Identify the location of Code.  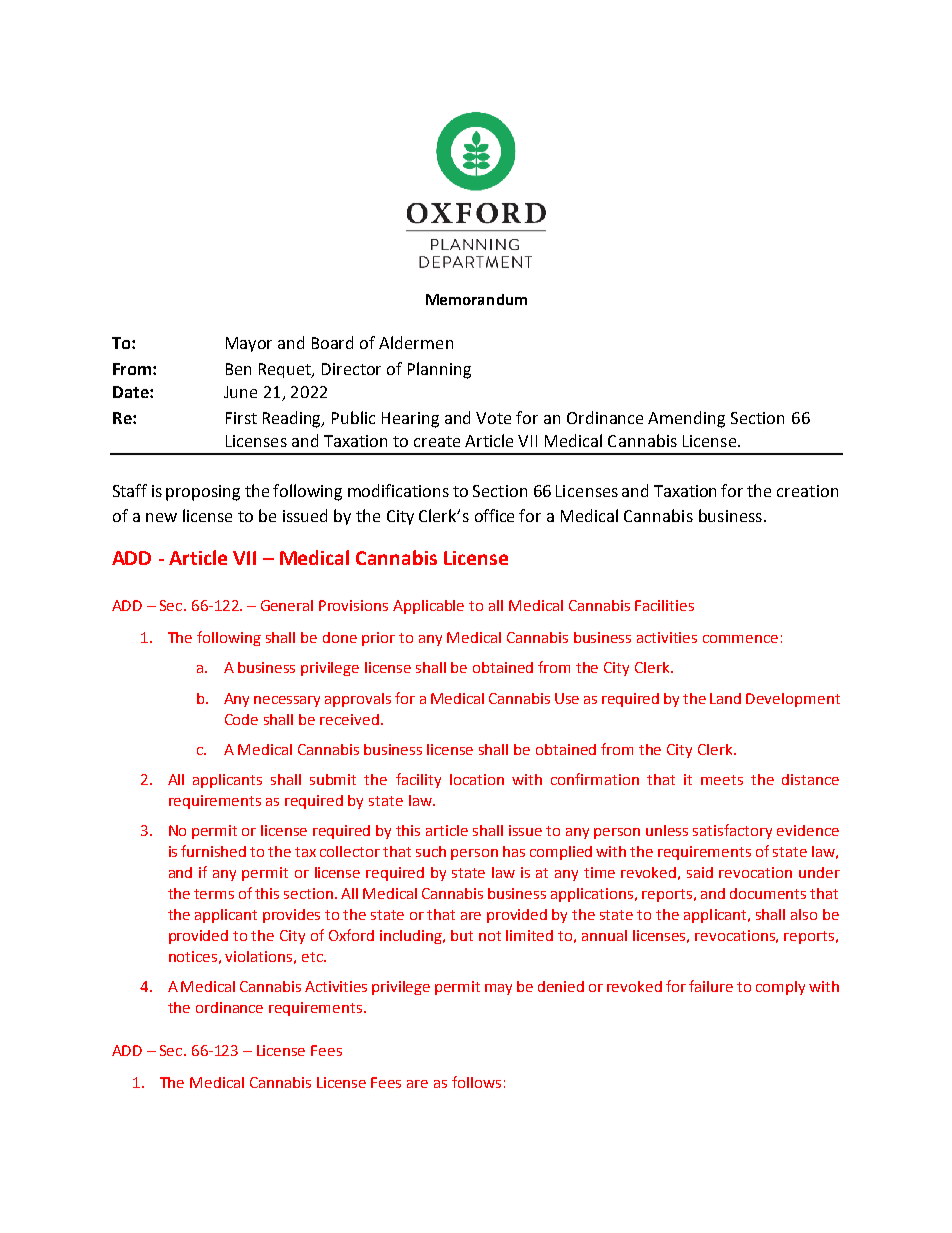
(241, 719).
